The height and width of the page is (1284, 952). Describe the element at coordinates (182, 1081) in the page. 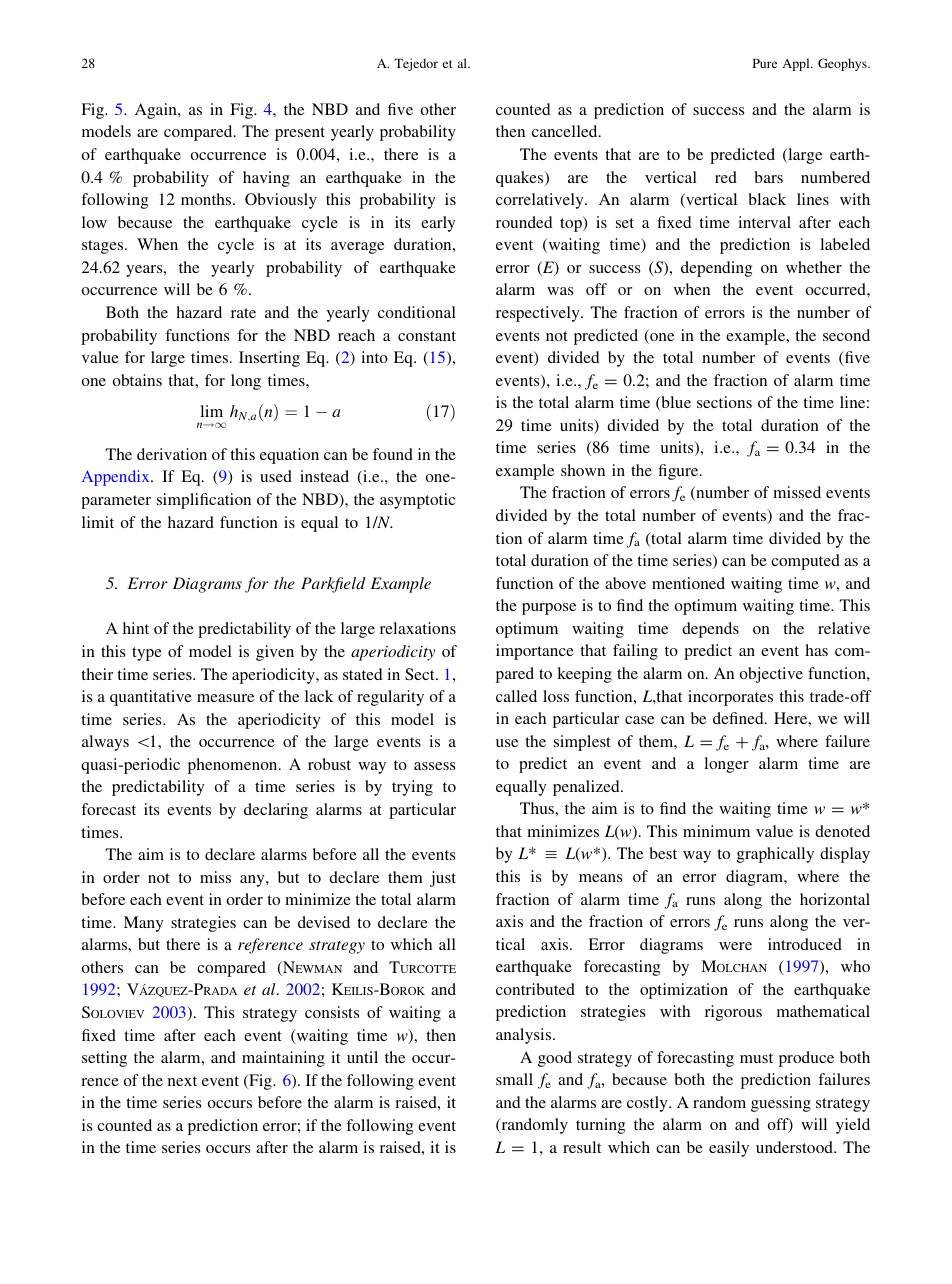

I see `next` at that location.
